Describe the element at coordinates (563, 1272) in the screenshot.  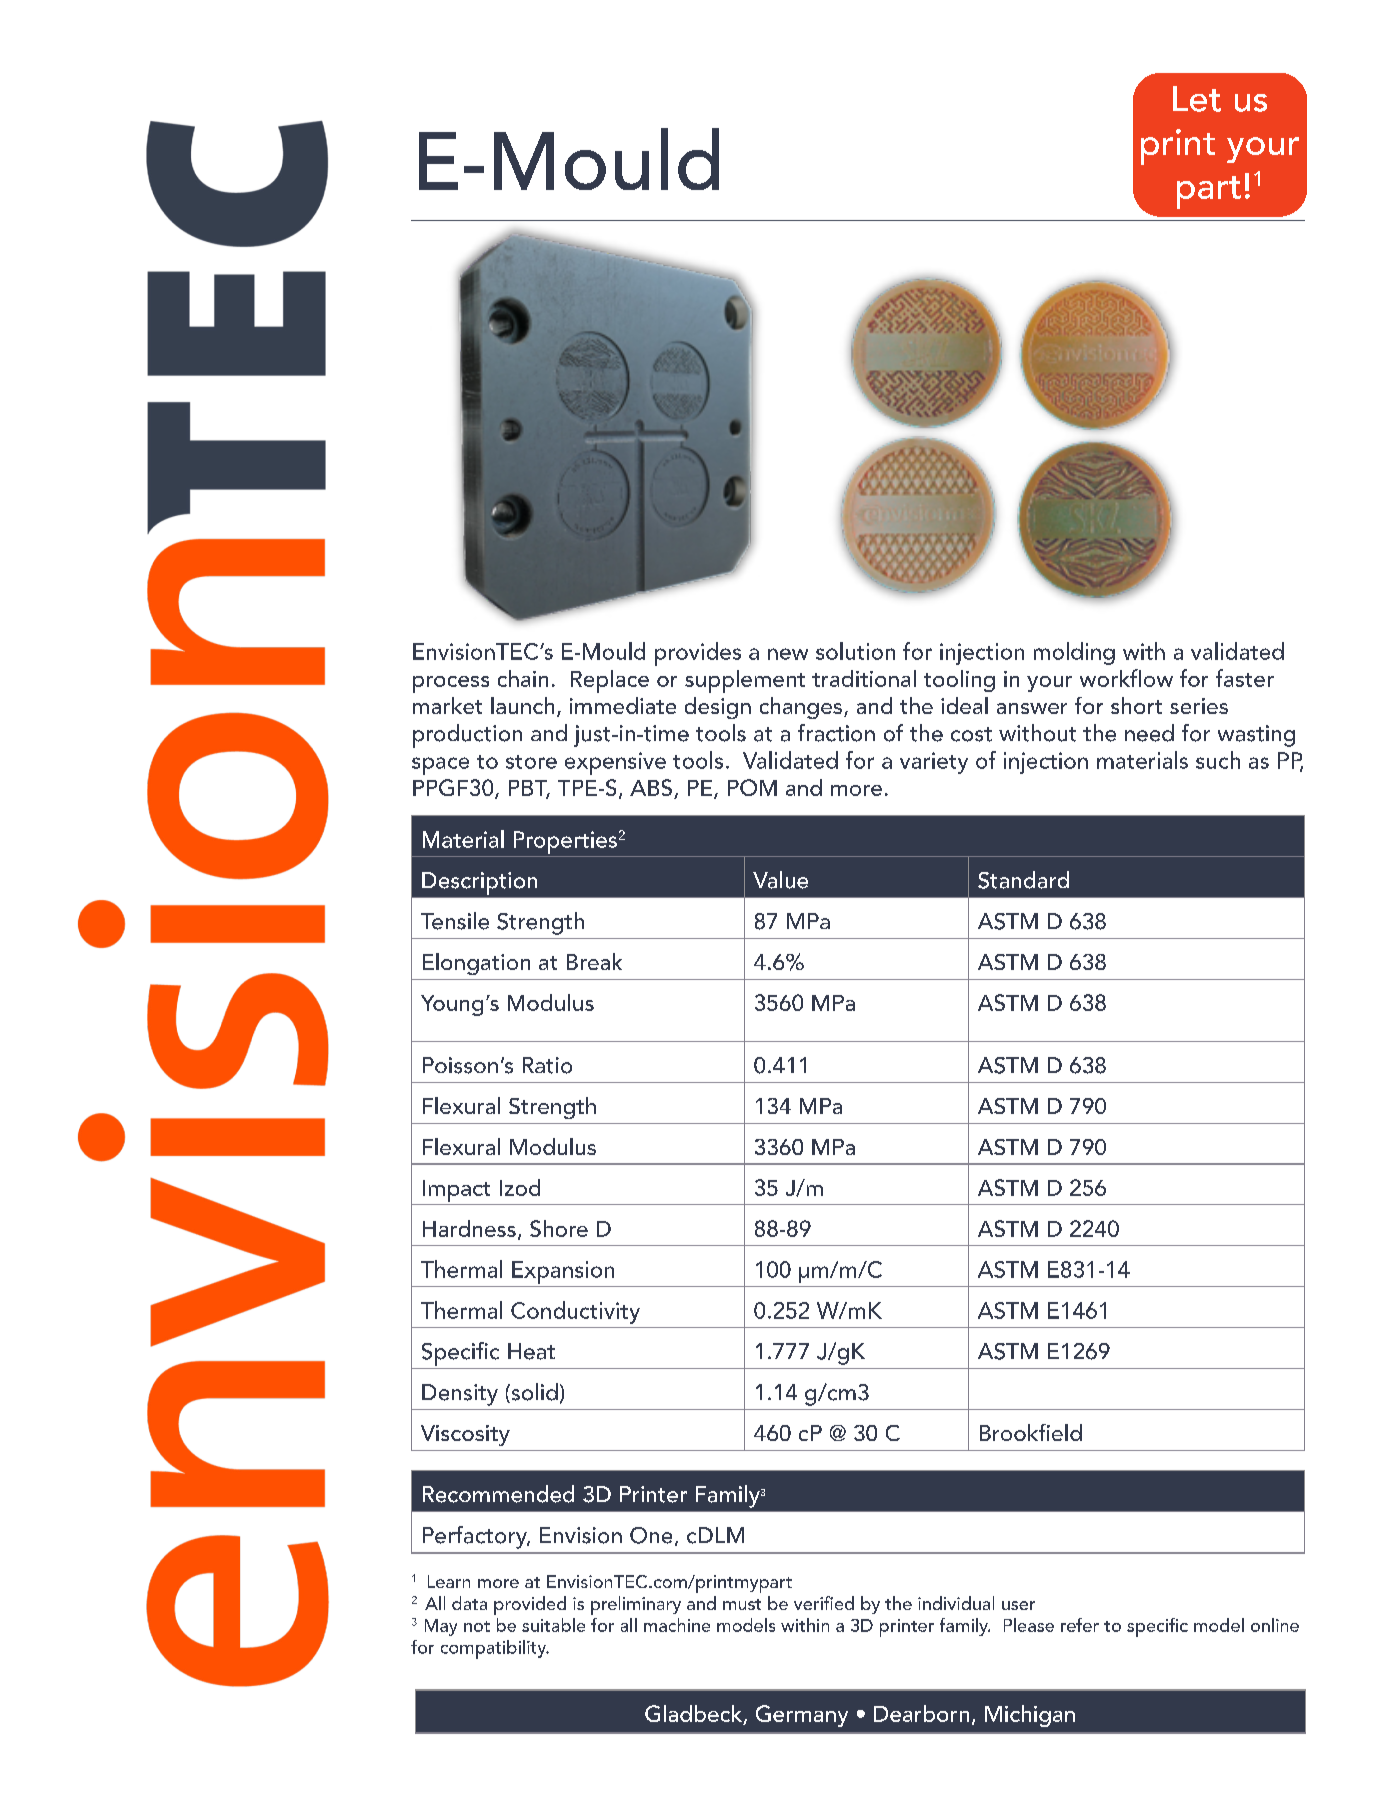
I see `Expansion` at that location.
